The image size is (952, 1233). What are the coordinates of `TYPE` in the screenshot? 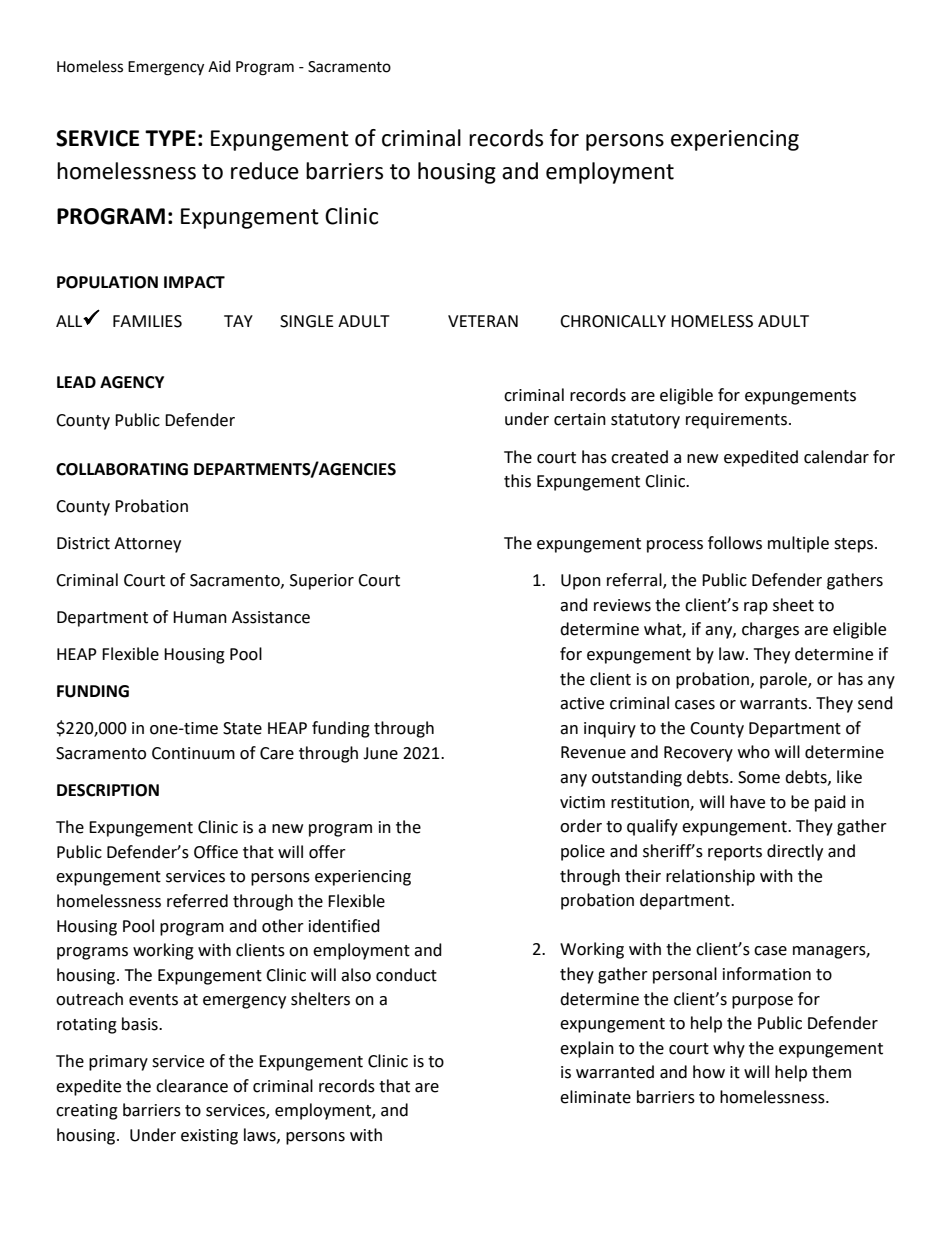 It's located at (170, 138).
